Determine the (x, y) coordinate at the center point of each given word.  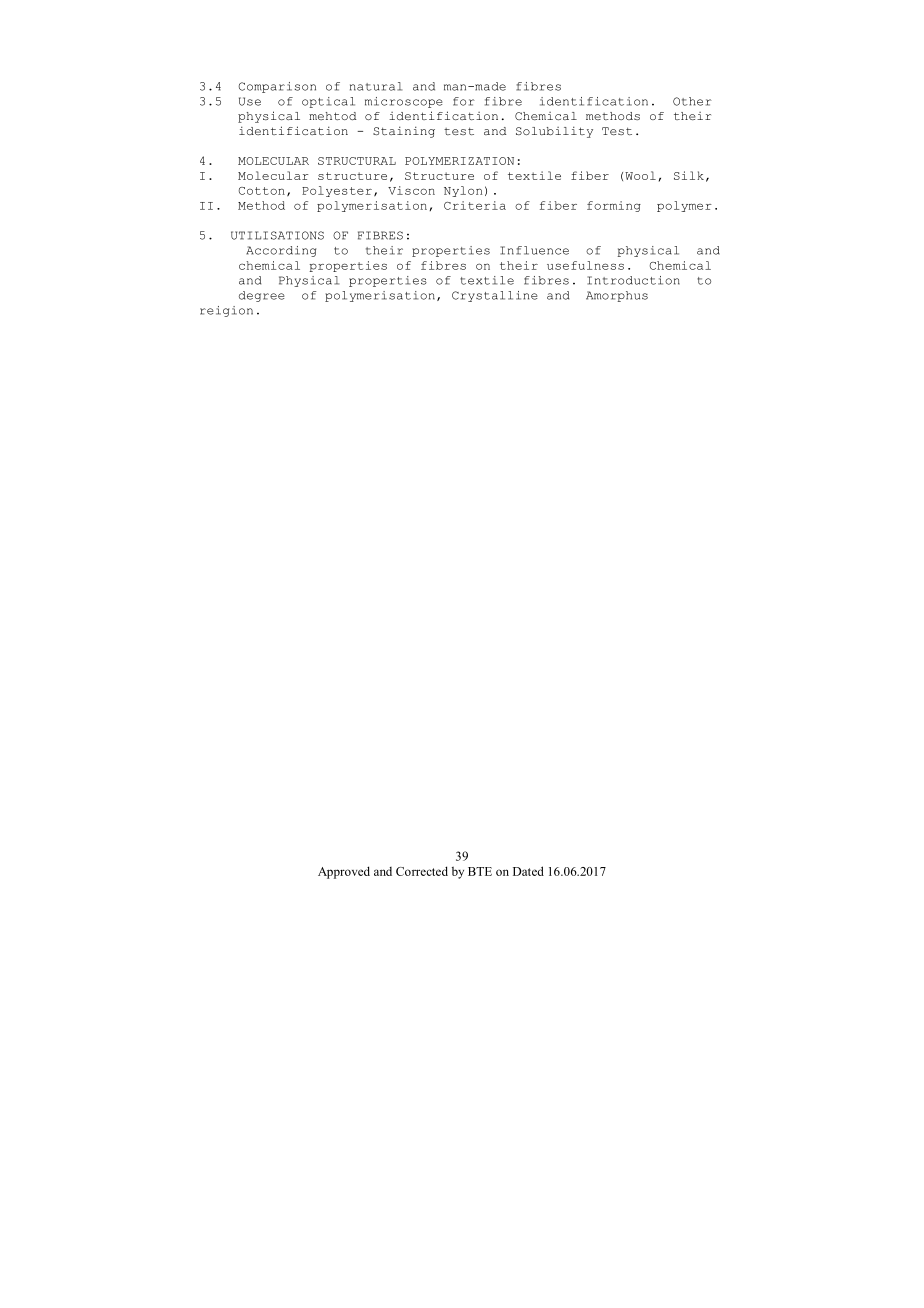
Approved (344, 872)
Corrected (422, 871)
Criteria (475, 205)
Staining (404, 132)
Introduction (633, 280)
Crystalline (495, 296)
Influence (534, 250)
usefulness (585, 265)
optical (328, 102)
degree (262, 296)
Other (692, 101)
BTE (480, 871)
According (281, 251)
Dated (528, 871)
